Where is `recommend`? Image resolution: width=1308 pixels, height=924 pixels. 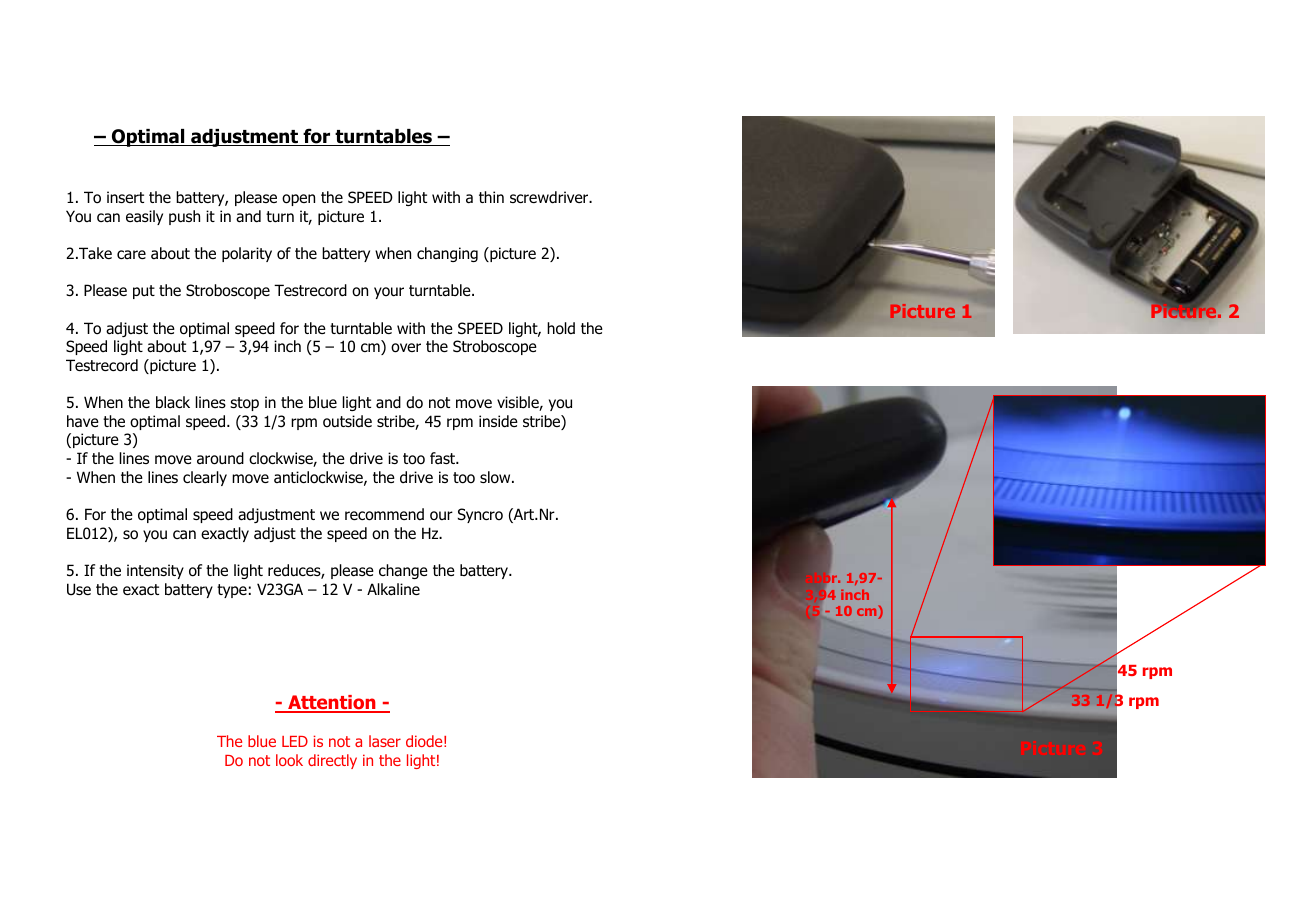 recommend is located at coordinates (384, 514).
